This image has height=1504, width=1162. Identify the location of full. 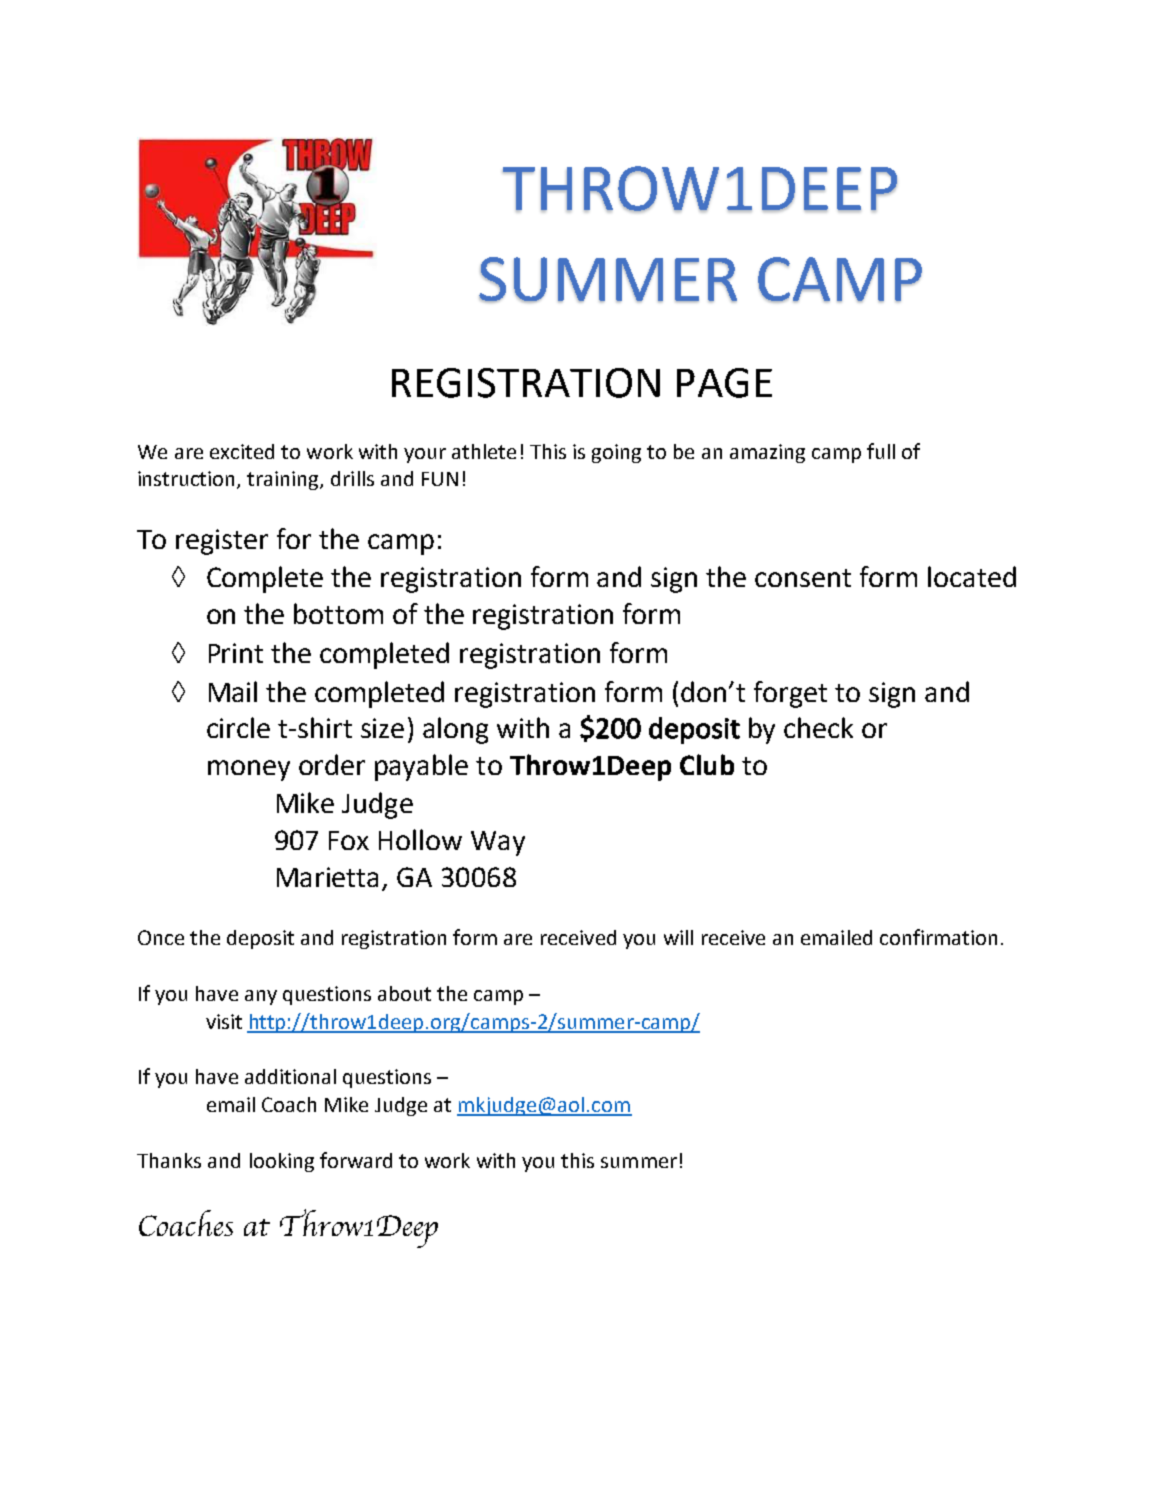
(881, 451).
